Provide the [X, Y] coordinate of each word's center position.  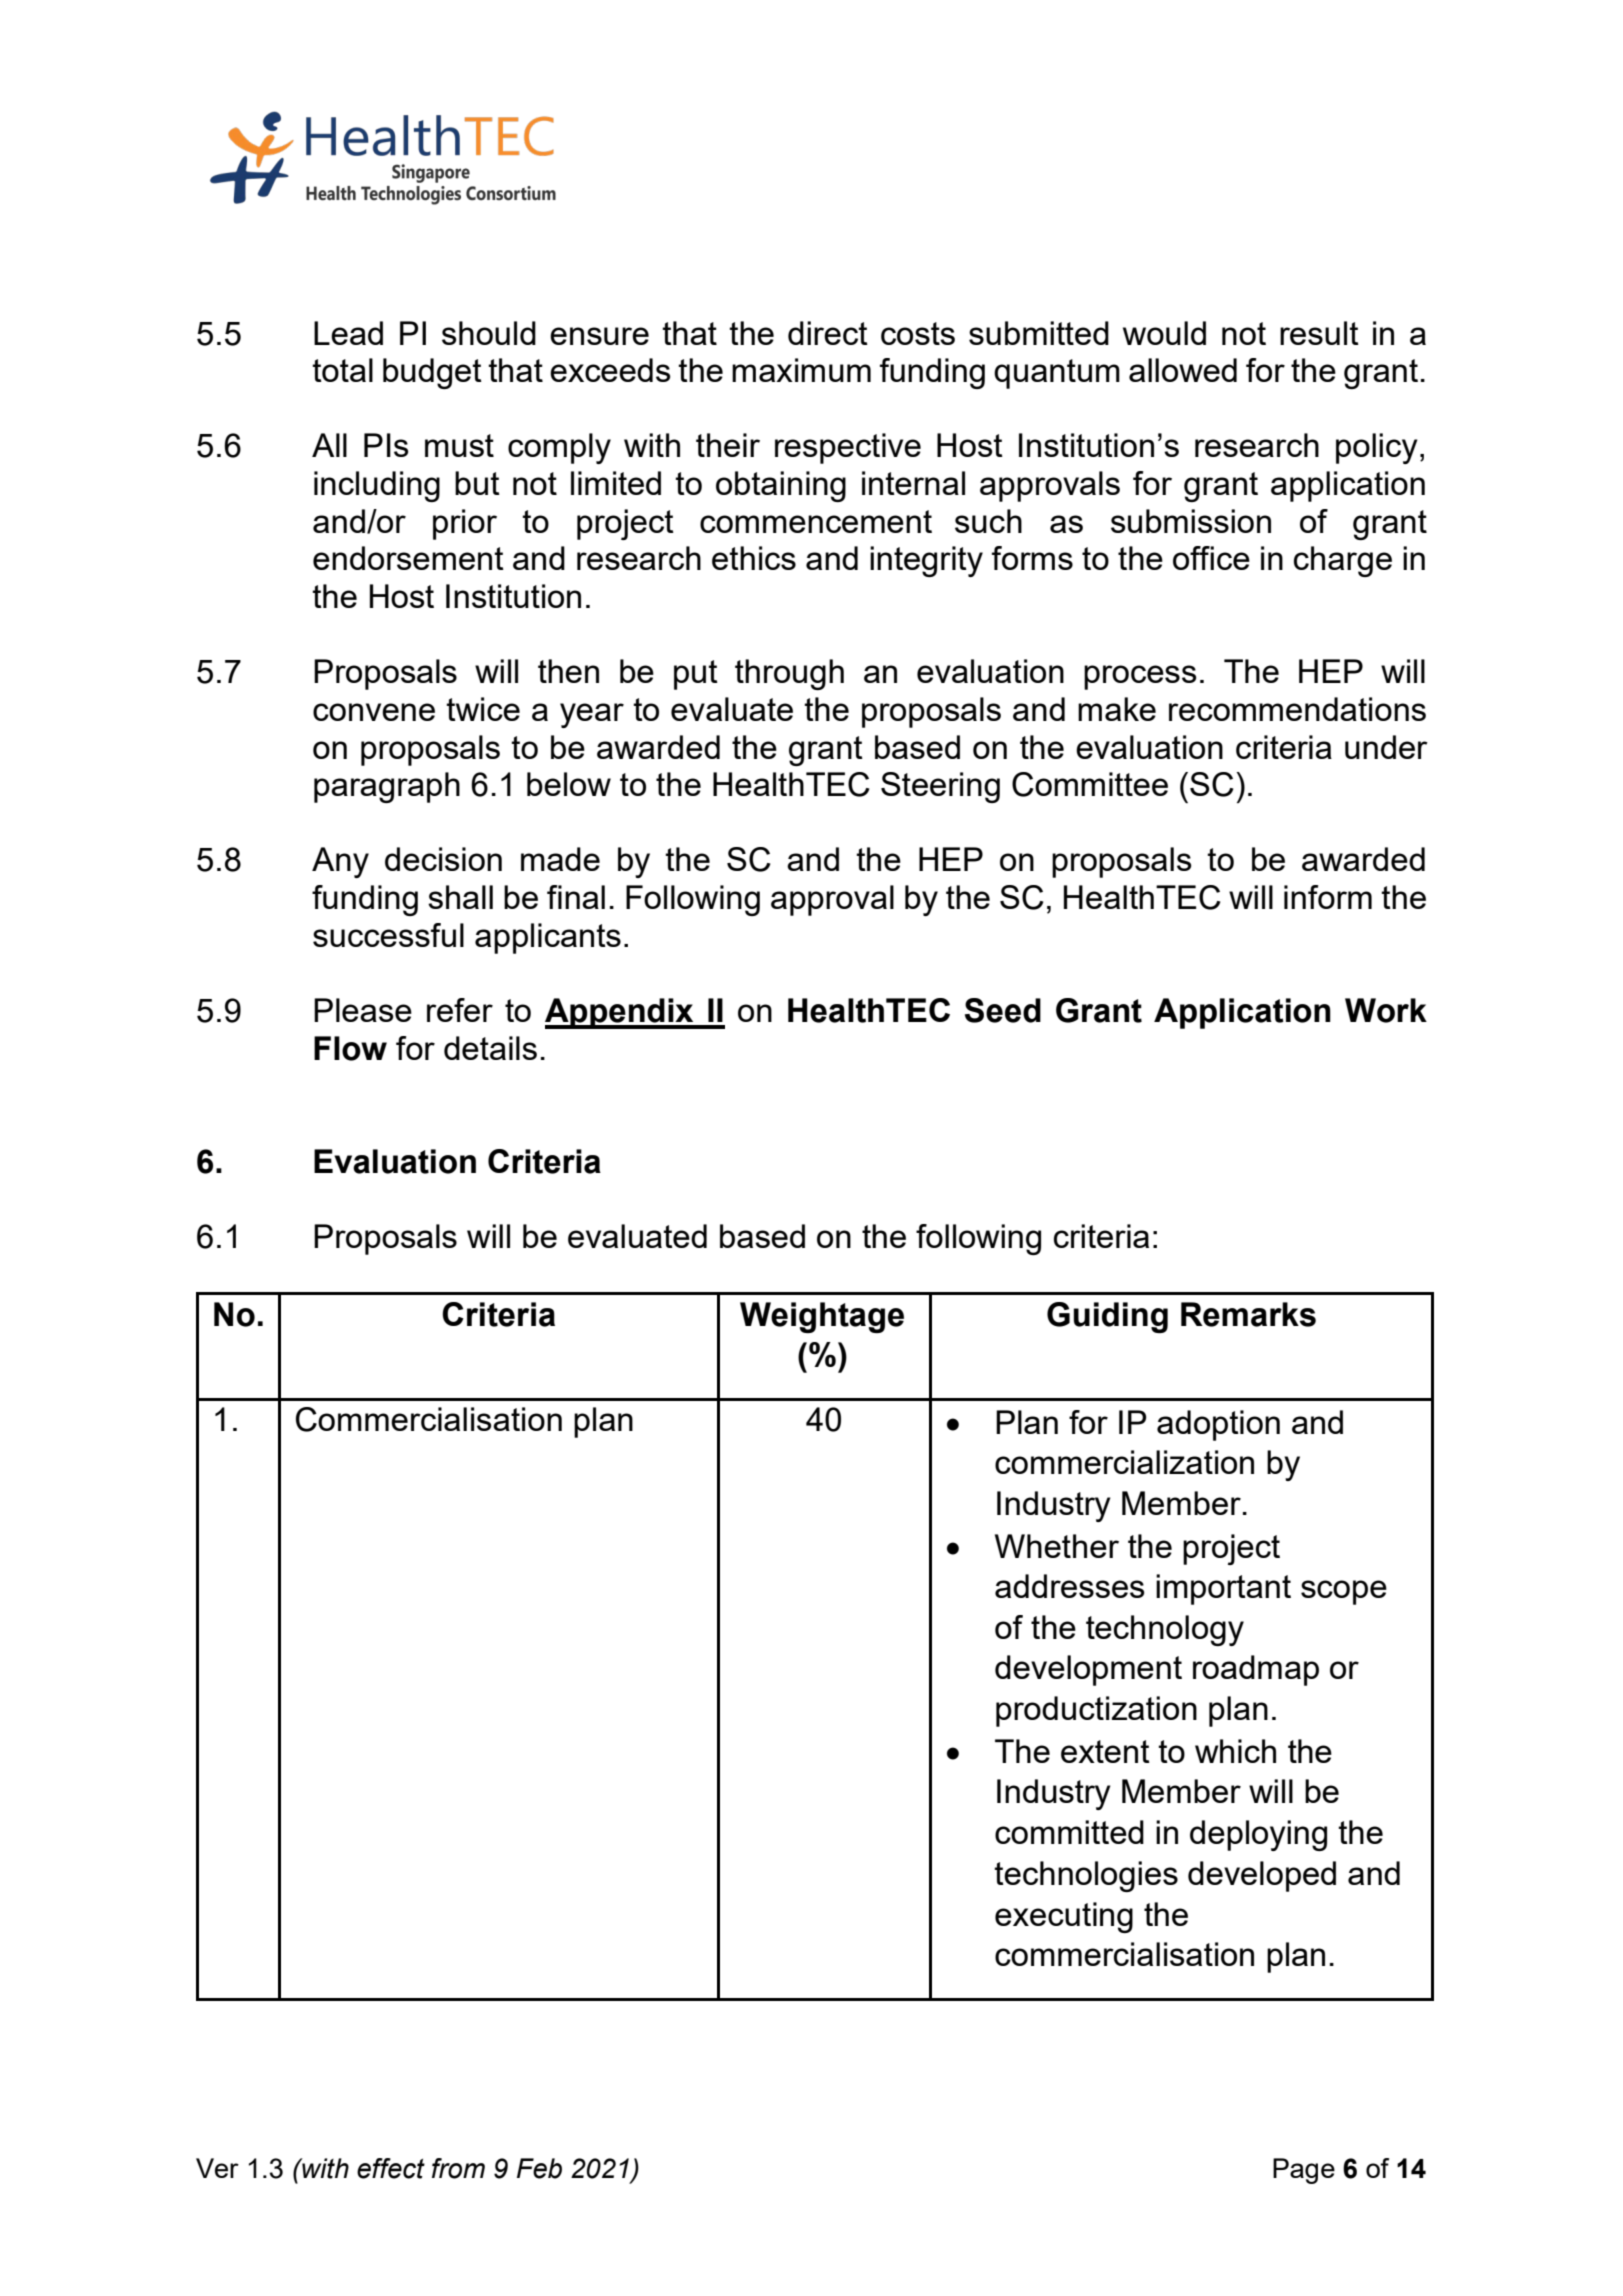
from [458, 2168]
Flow [350, 1048]
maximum [801, 370]
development [1088, 1670]
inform [1328, 897]
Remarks [1248, 1314]
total [342, 370]
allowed [1183, 370]
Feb [539, 2168]
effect [391, 2168]
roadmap [1256, 1670]
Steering [940, 787]
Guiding [1107, 1317]
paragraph [387, 787]
